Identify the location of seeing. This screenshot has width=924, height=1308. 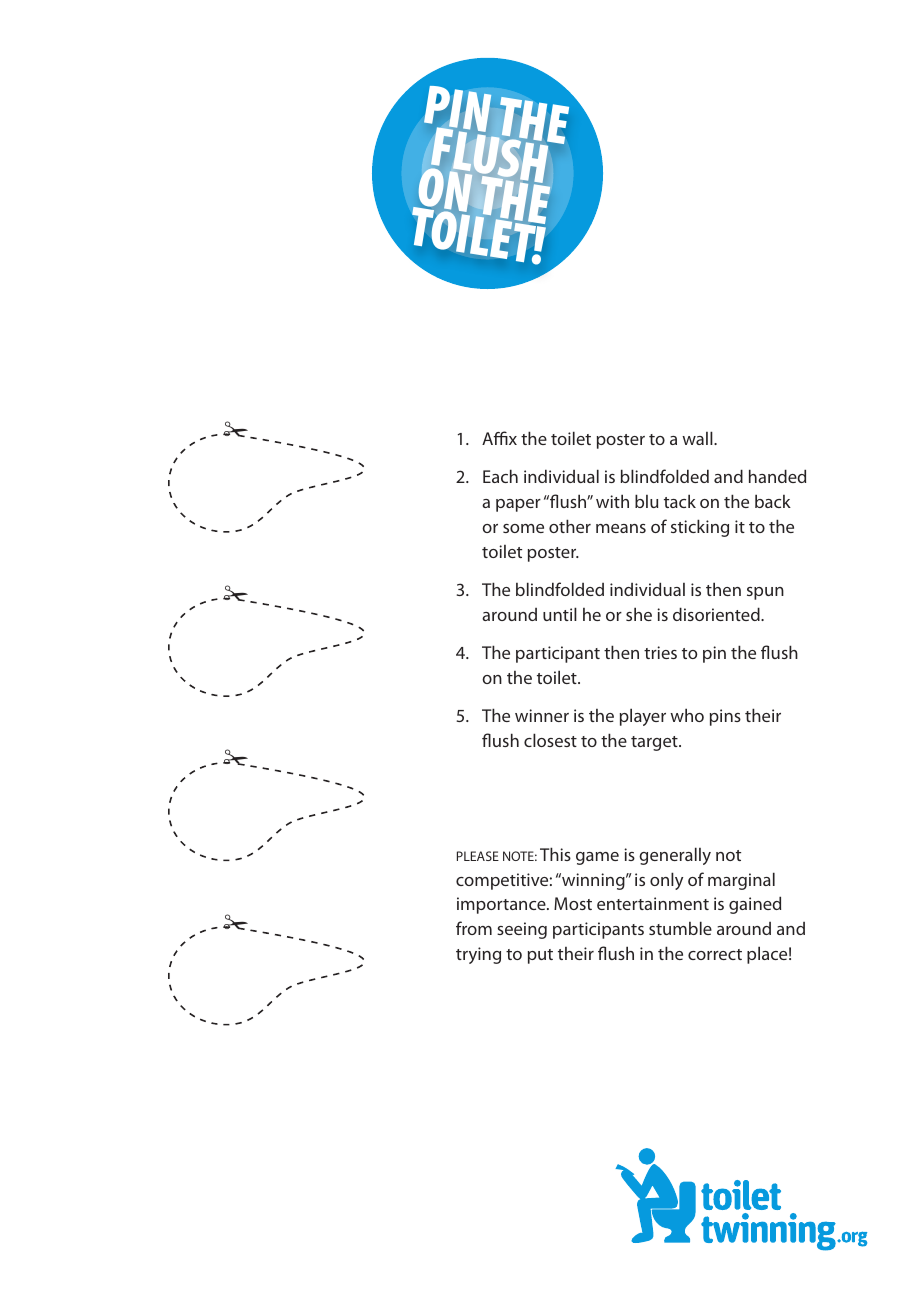
(522, 930).
